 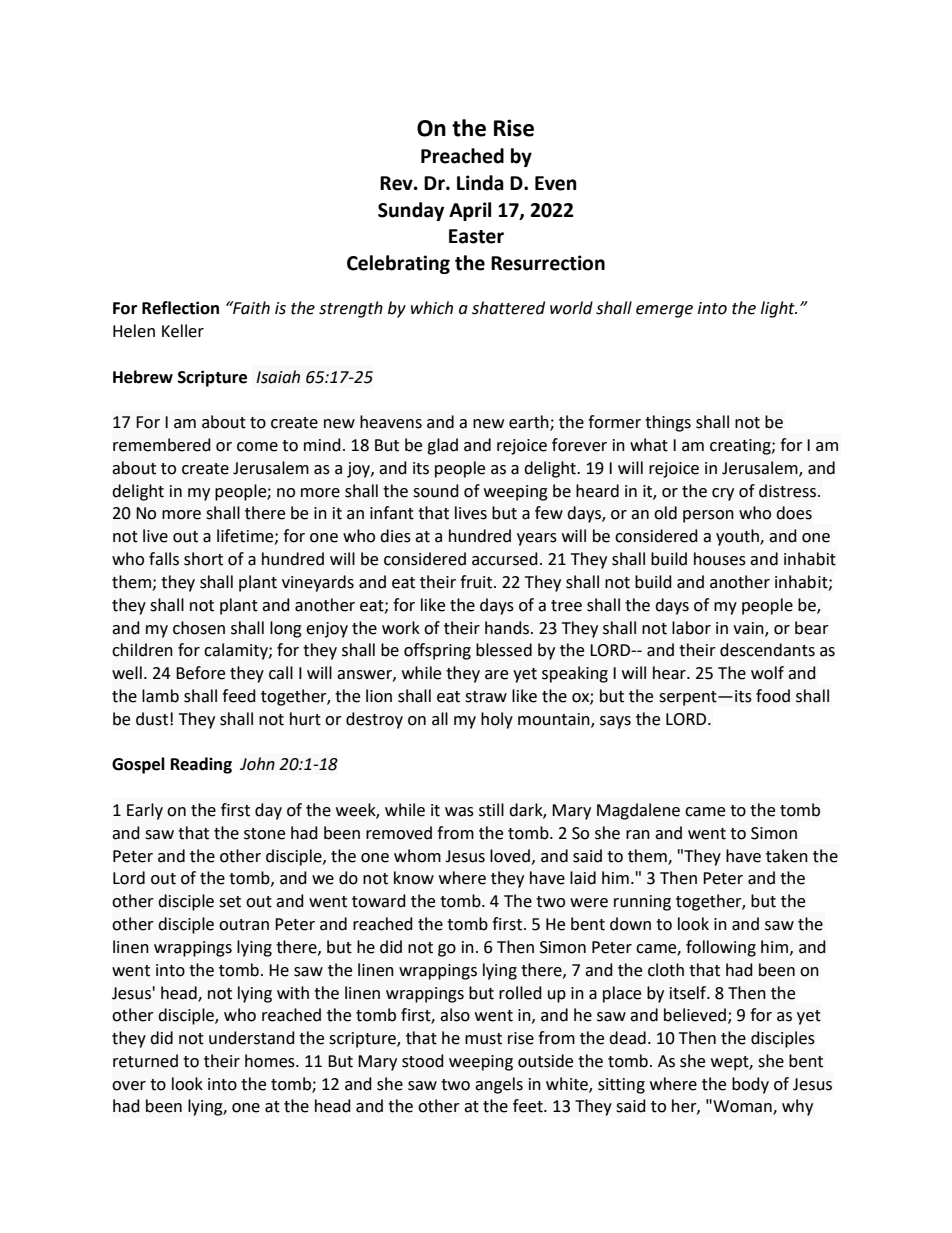 I want to click on Reflection, so click(x=180, y=308).
